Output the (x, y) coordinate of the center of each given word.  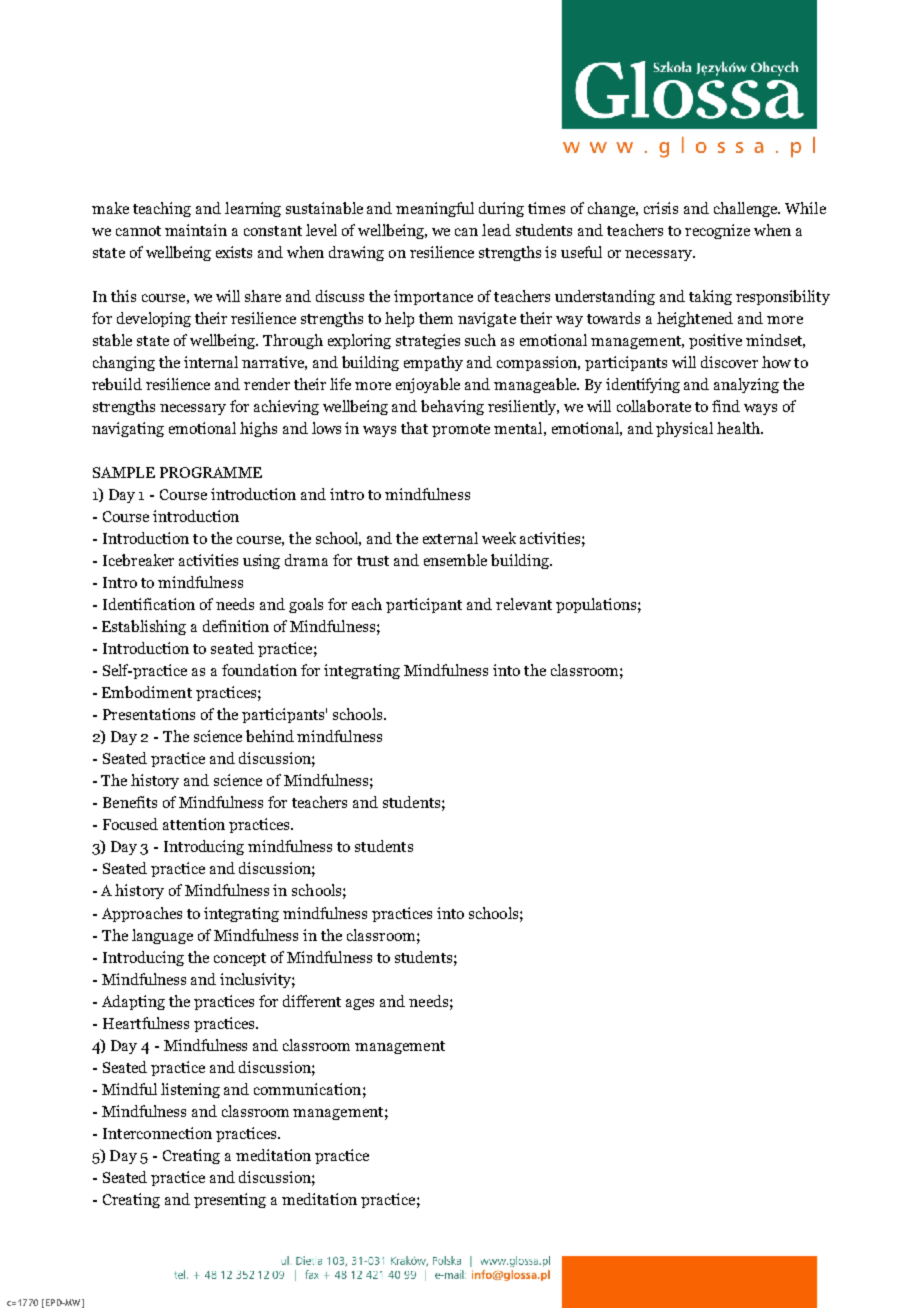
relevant (524, 604)
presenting (230, 1200)
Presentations (149, 714)
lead (496, 230)
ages (360, 1004)
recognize (717, 231)
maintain (196, 230)
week (499, 538)
